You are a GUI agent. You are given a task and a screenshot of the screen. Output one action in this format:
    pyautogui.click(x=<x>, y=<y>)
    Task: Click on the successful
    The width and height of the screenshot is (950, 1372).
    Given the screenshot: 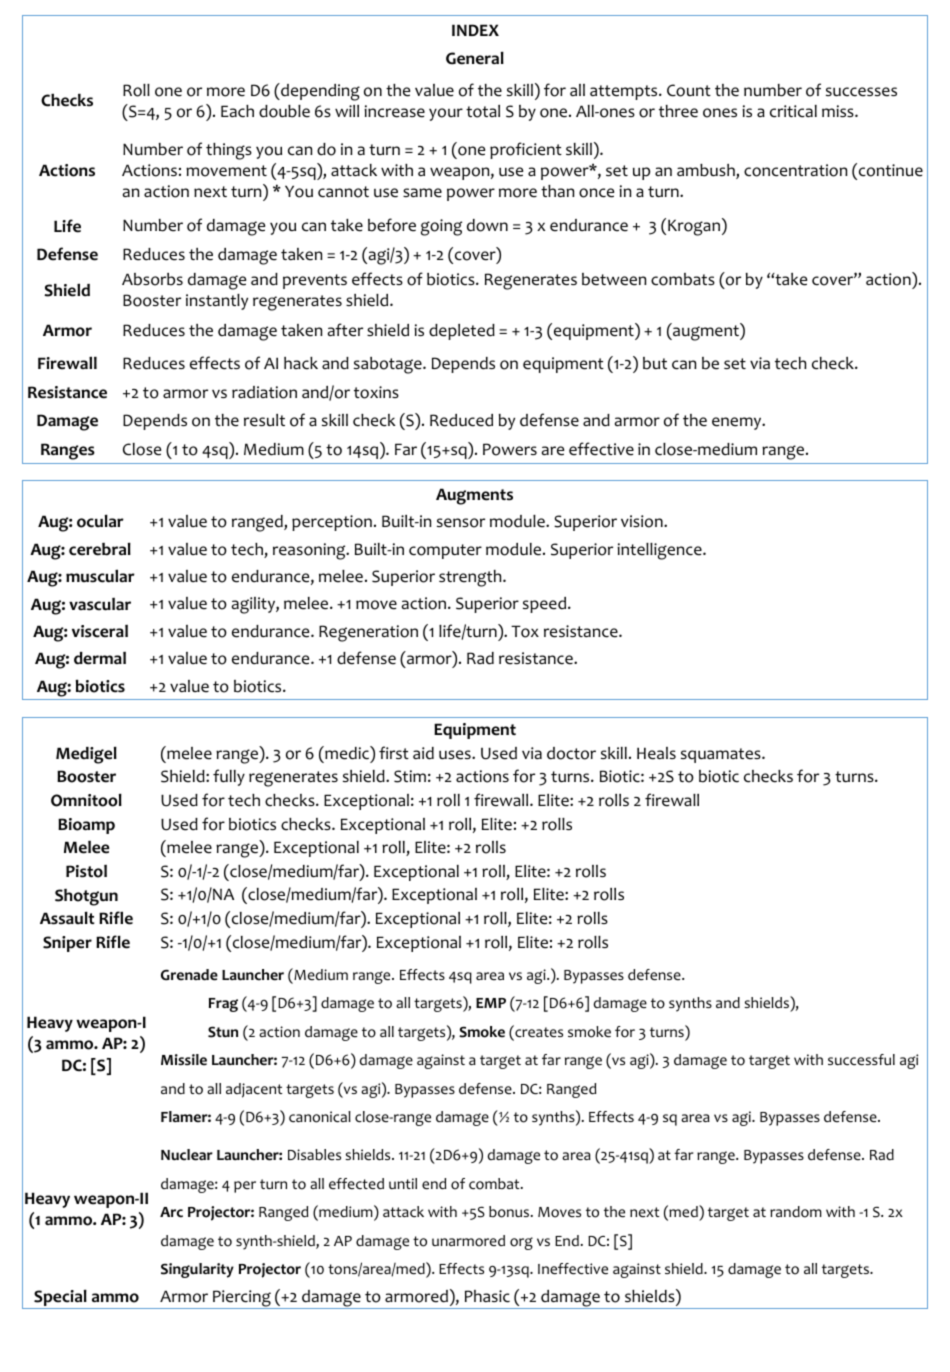 What is the action you would take?
    pyautogui.click(x=861, y=1060)
